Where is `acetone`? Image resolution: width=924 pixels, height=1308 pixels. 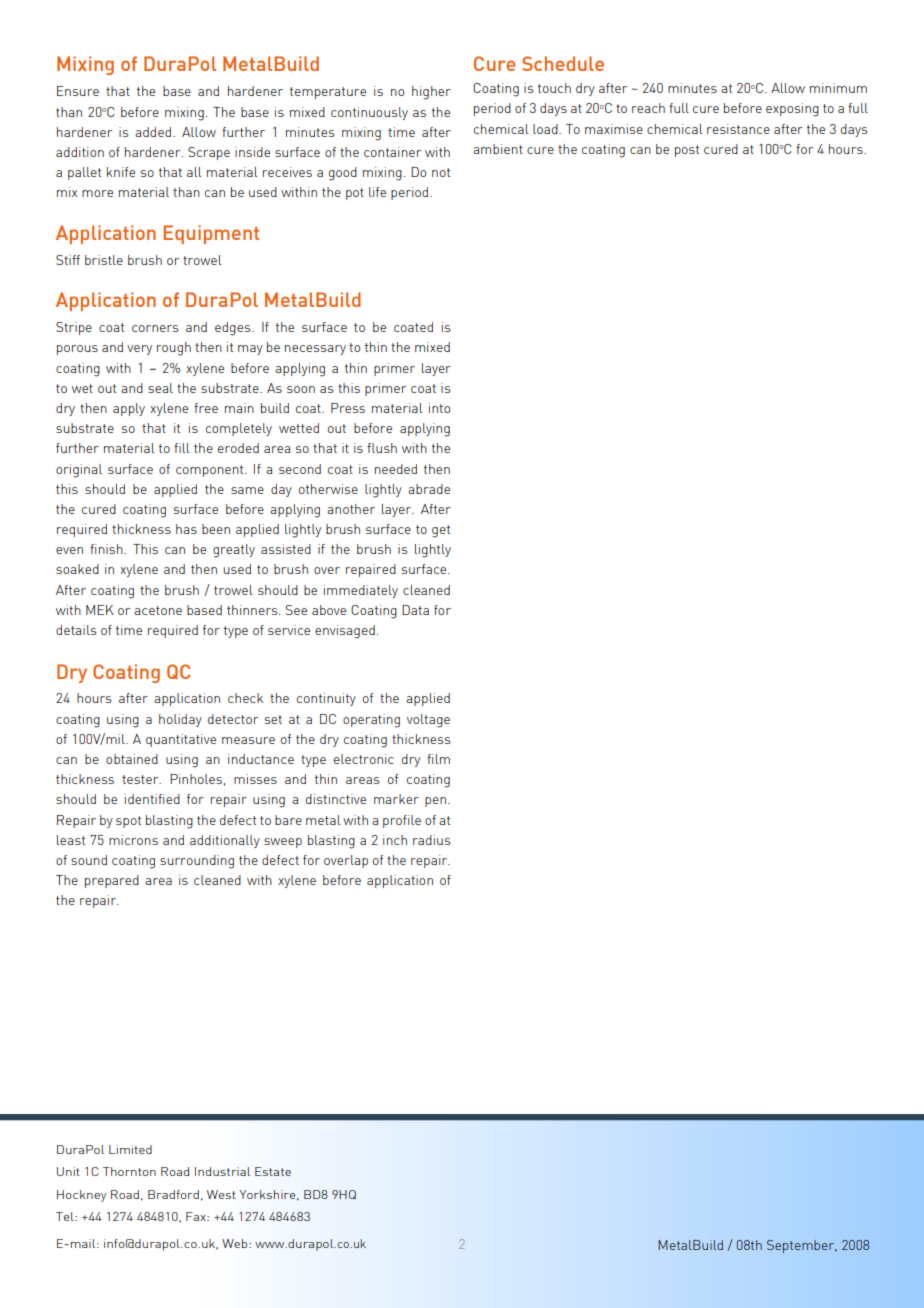
acetone is located at coordinates (158, 610).
